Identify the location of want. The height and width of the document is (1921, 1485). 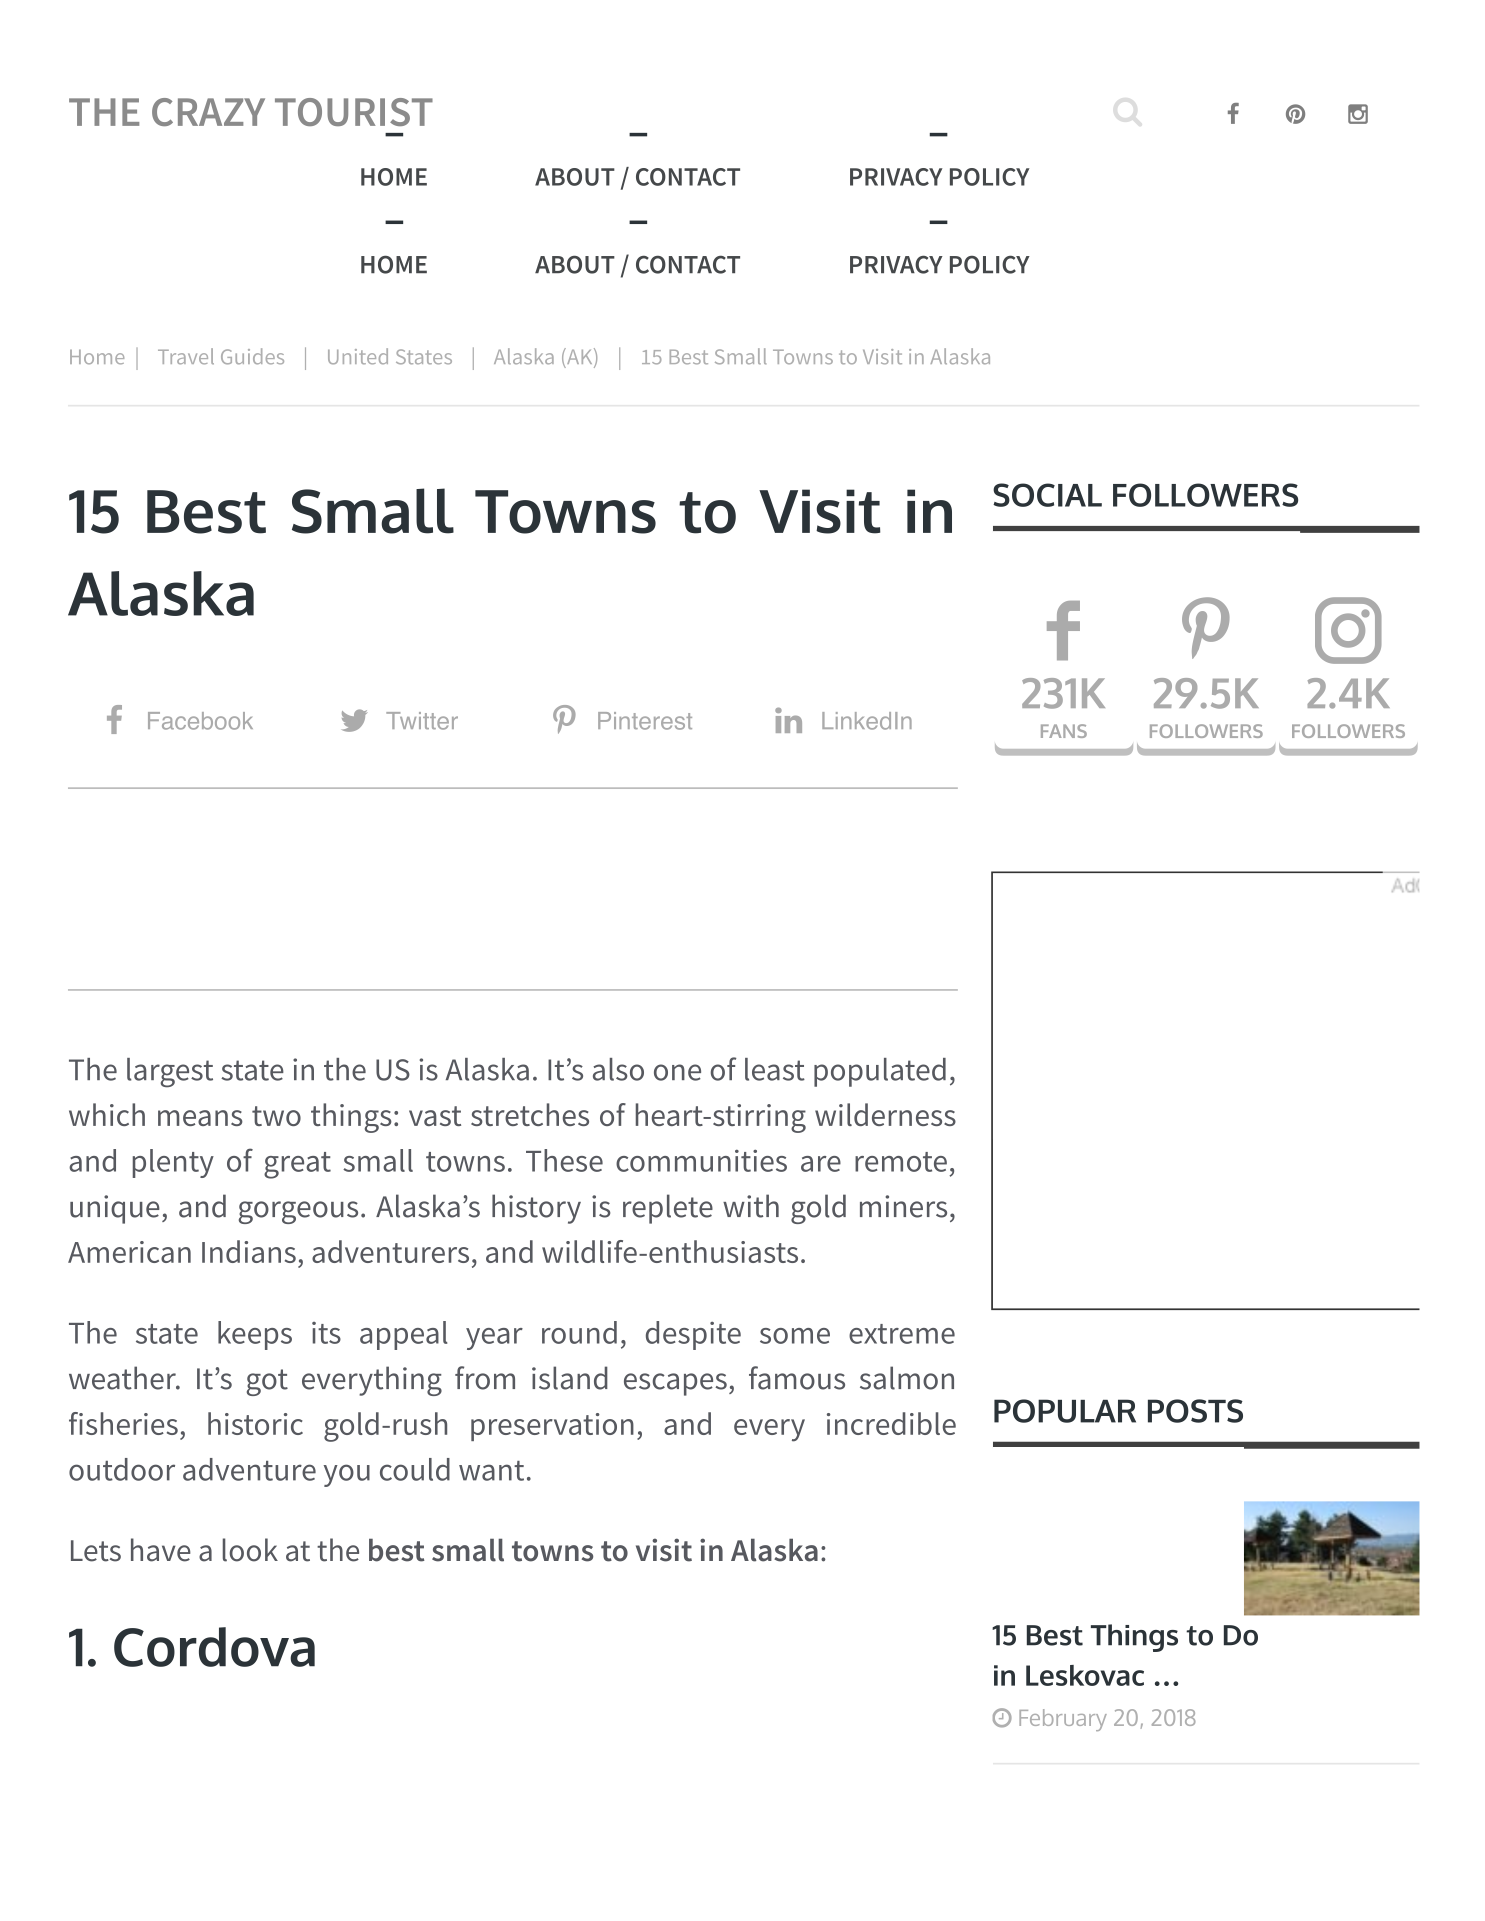
(491, 1471).
